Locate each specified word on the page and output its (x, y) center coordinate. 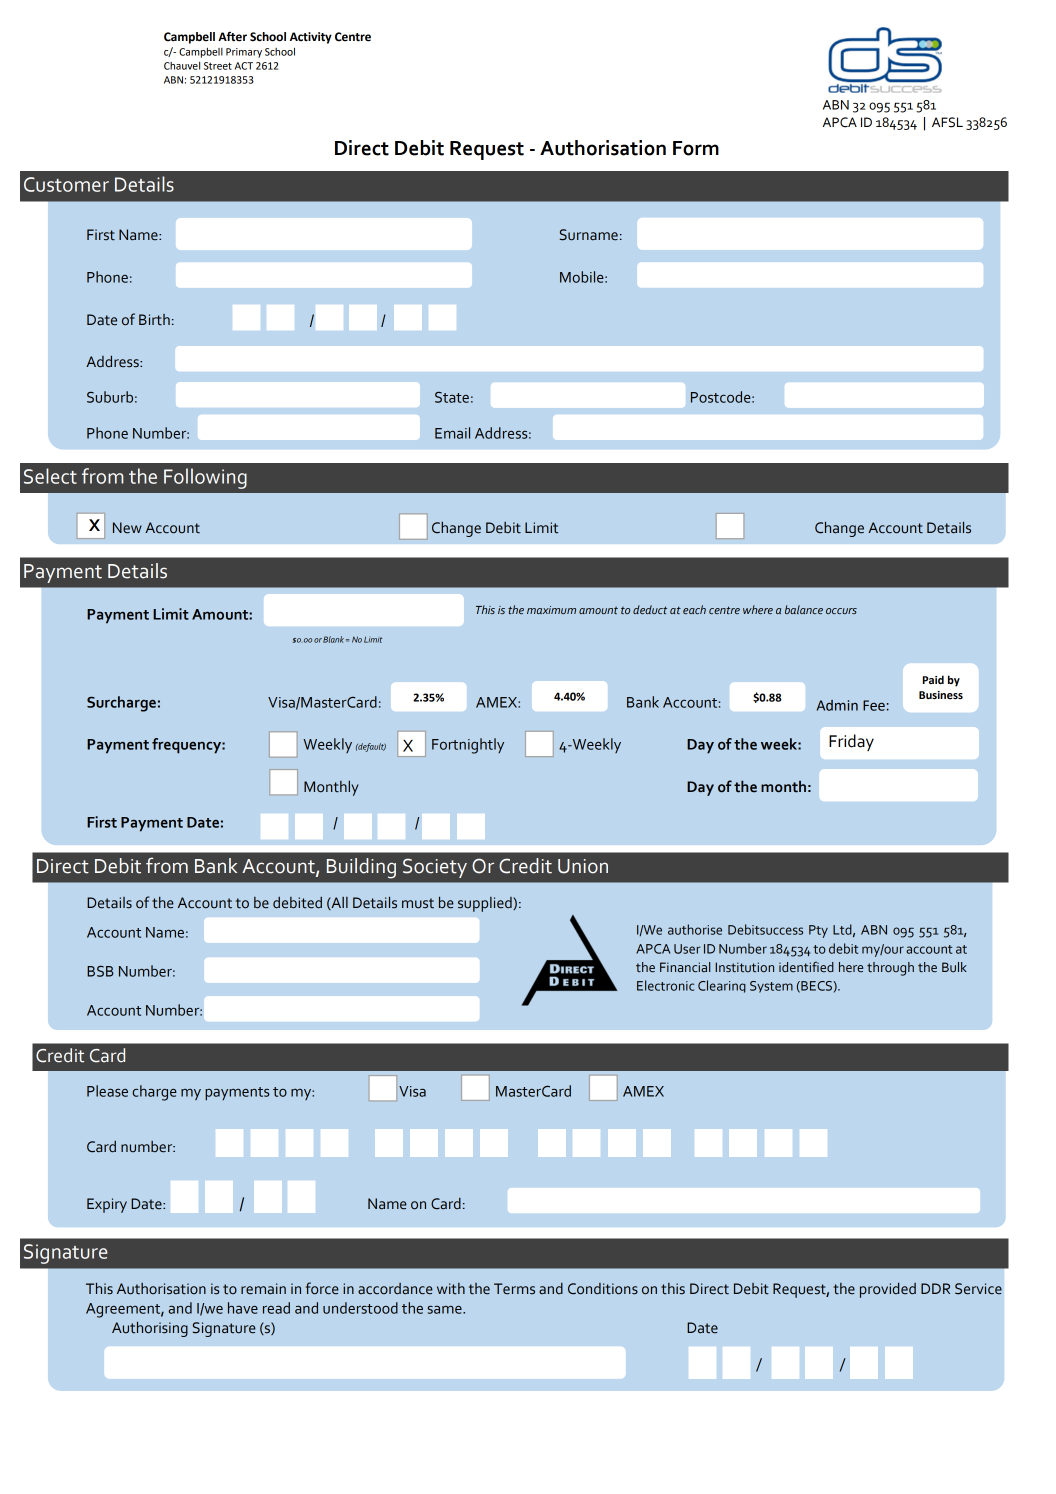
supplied (486, 904)
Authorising (150, 1329)
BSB (100, 971)
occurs (841, 611)
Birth (154, 320)
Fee (874, 705)
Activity (311, 38)
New (127, 528)
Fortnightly (468, 746)
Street (218, 66)
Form (696, 148)
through (890, 969)
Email (452, 433)
